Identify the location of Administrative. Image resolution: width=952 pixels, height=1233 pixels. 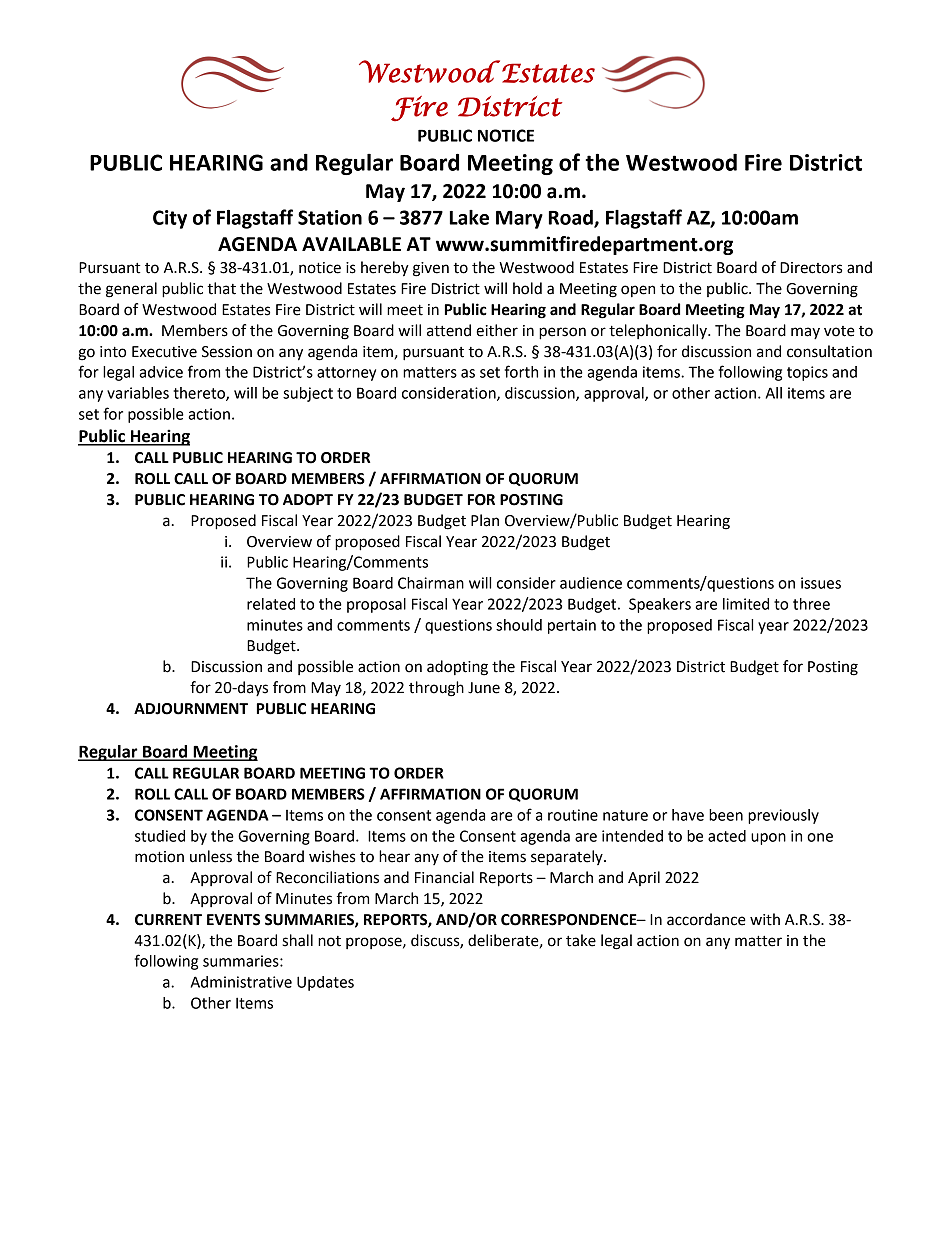
(241, 982).
